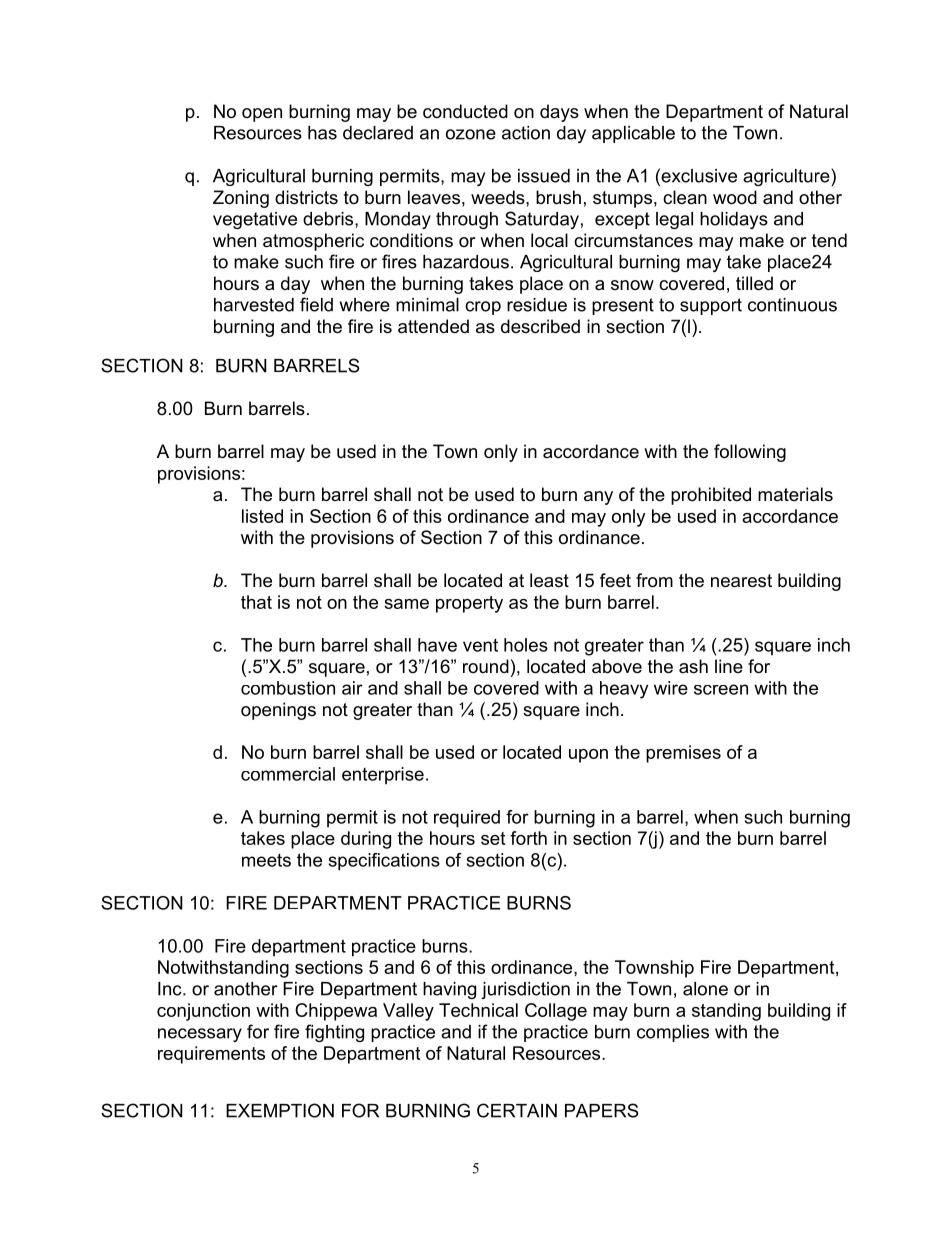 This image has height=1233, width=952. What do you see at coordinates (493, 838) in the image?
I see `set` at bounding box center [493, 838].
